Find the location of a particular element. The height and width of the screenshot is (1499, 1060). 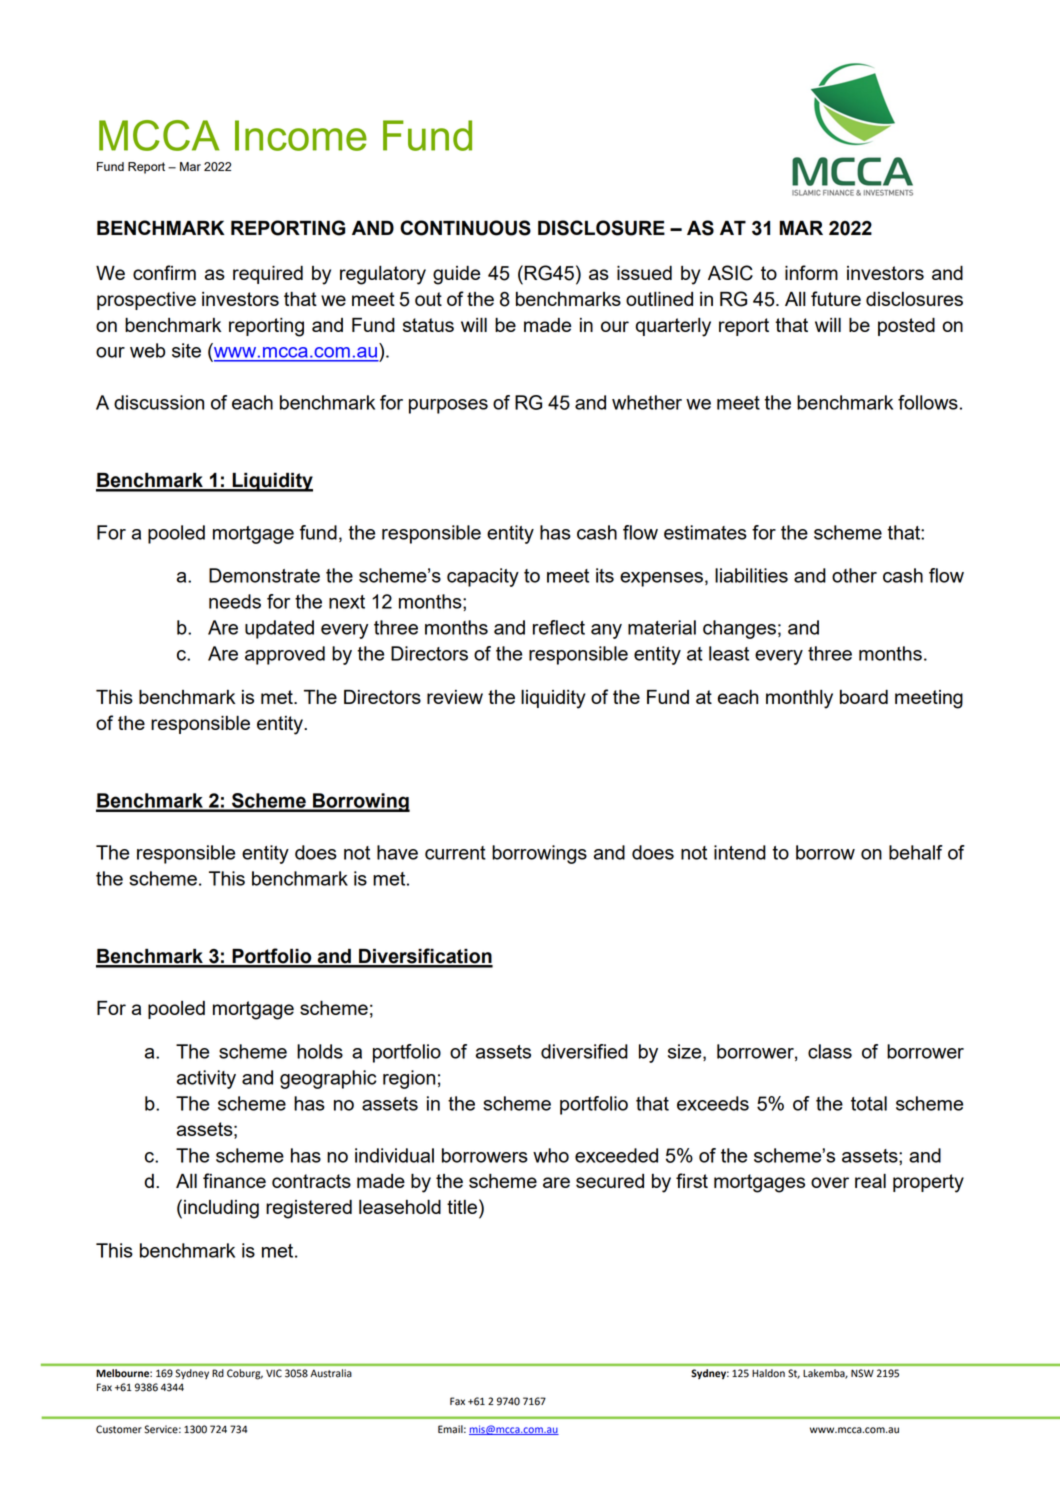

needs is located at coordinates (235, 601).
